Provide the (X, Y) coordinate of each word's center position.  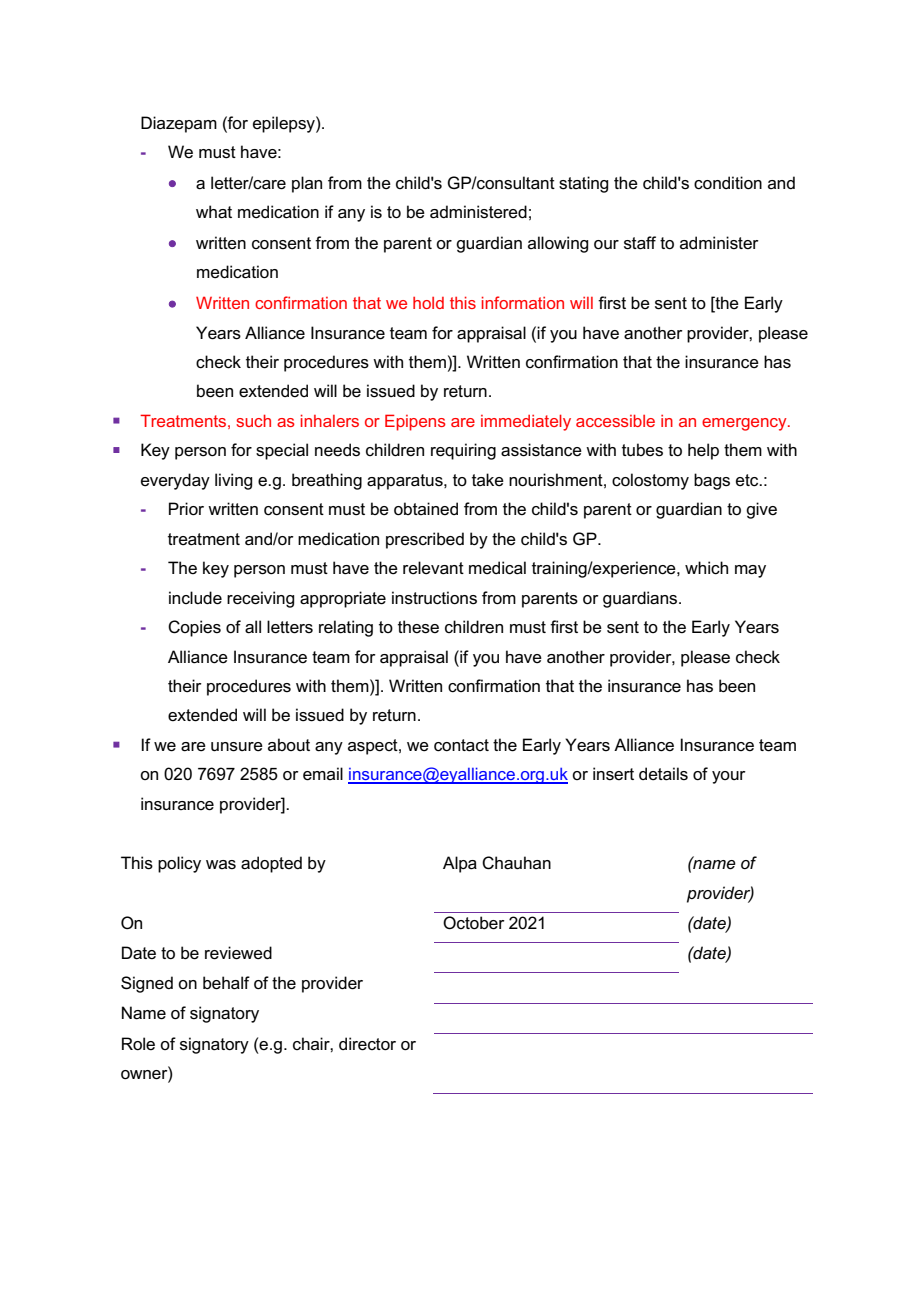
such (253, 420)
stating (583, 184)
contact (461, 745)
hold (428, 303)
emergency (745, 424)
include (195, 598)
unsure (237, 747)
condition (728, 183)
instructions (434, 598)
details (663, 774)
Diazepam (179, 124)
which (706, 568)
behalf (226, 983)
